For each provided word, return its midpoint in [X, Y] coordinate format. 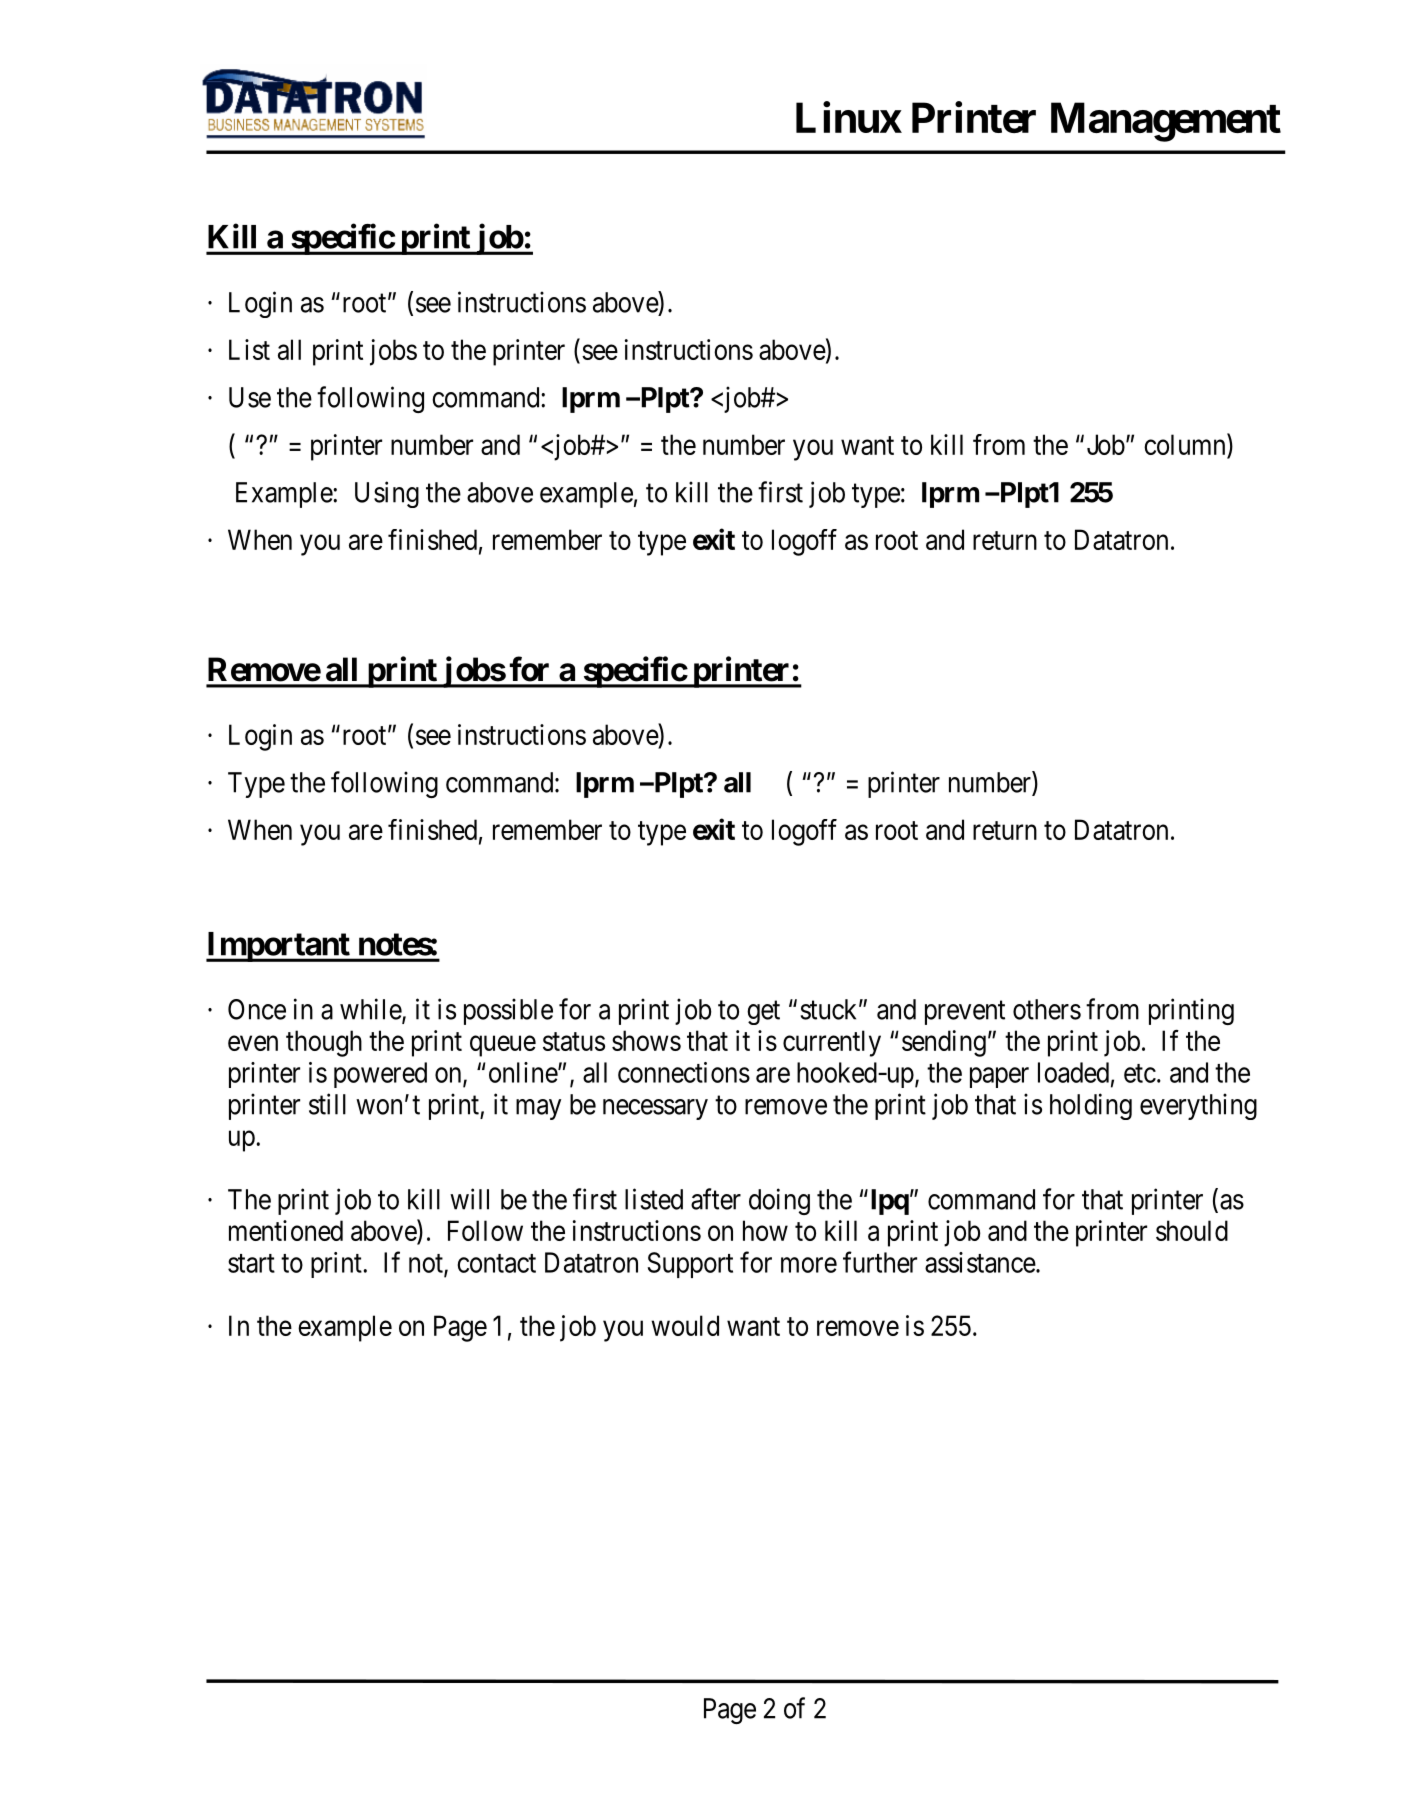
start [251, 1263]
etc [1140, 1073]
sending [944, 1043]
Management [1166, 122]
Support [690, 1265]
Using [387, 494]
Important [279, 947]
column [1186, 444]
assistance [981, 1262]
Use [250, 397]
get [763, 1013]
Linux [848, 117]
